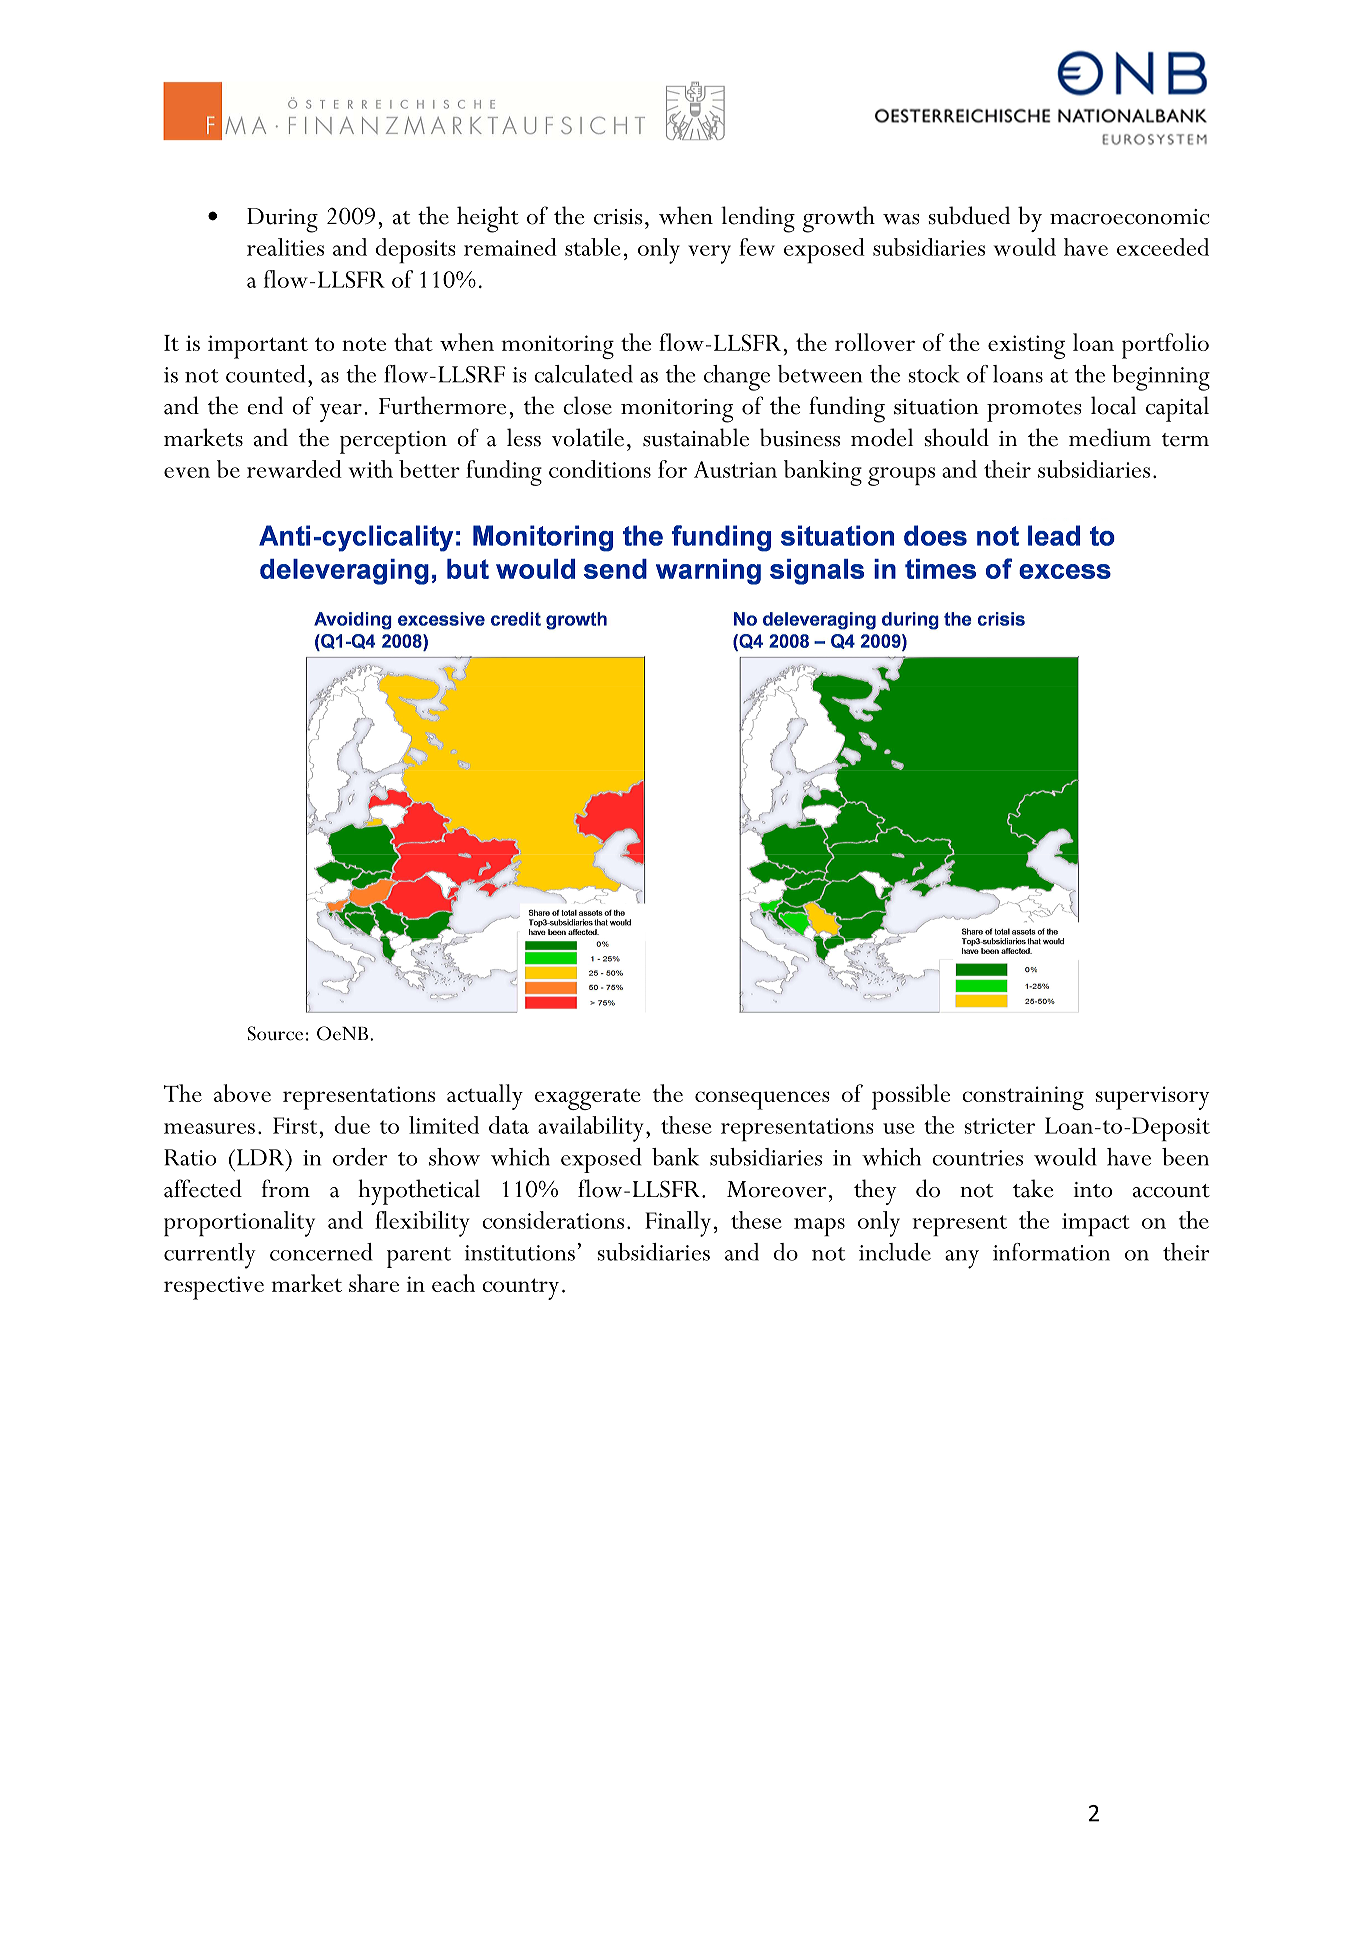 This image has height=1941, width=1372. What do you see at coordinates (321, 1252) in the image?
I see `concerned` at bounding box center [321, 1252].
